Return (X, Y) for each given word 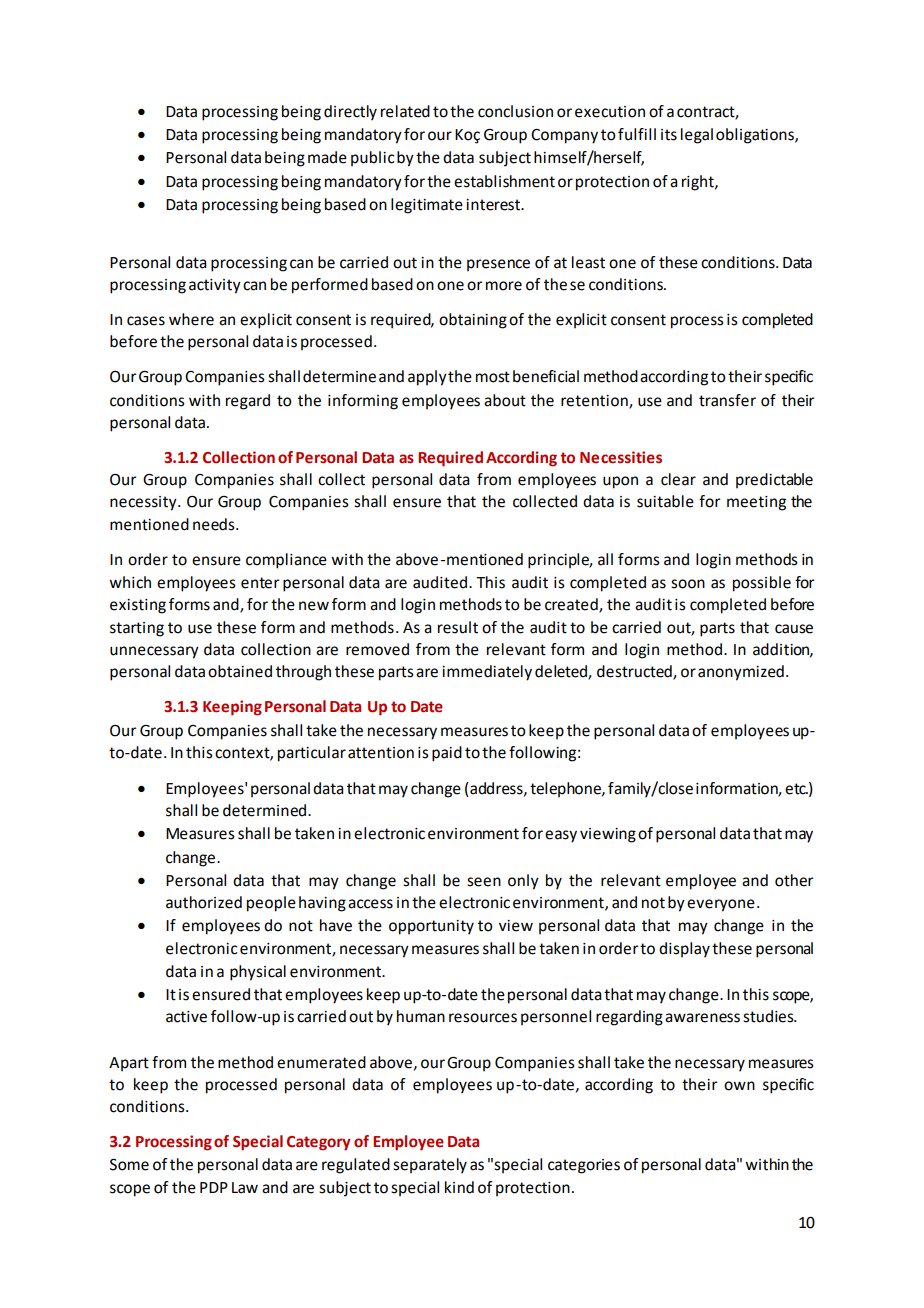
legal (697, 136)
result (458, 627)
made (327, 157)
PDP (214, 1187)
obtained (240, 671)
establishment (504, 181)
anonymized (741, 673)
